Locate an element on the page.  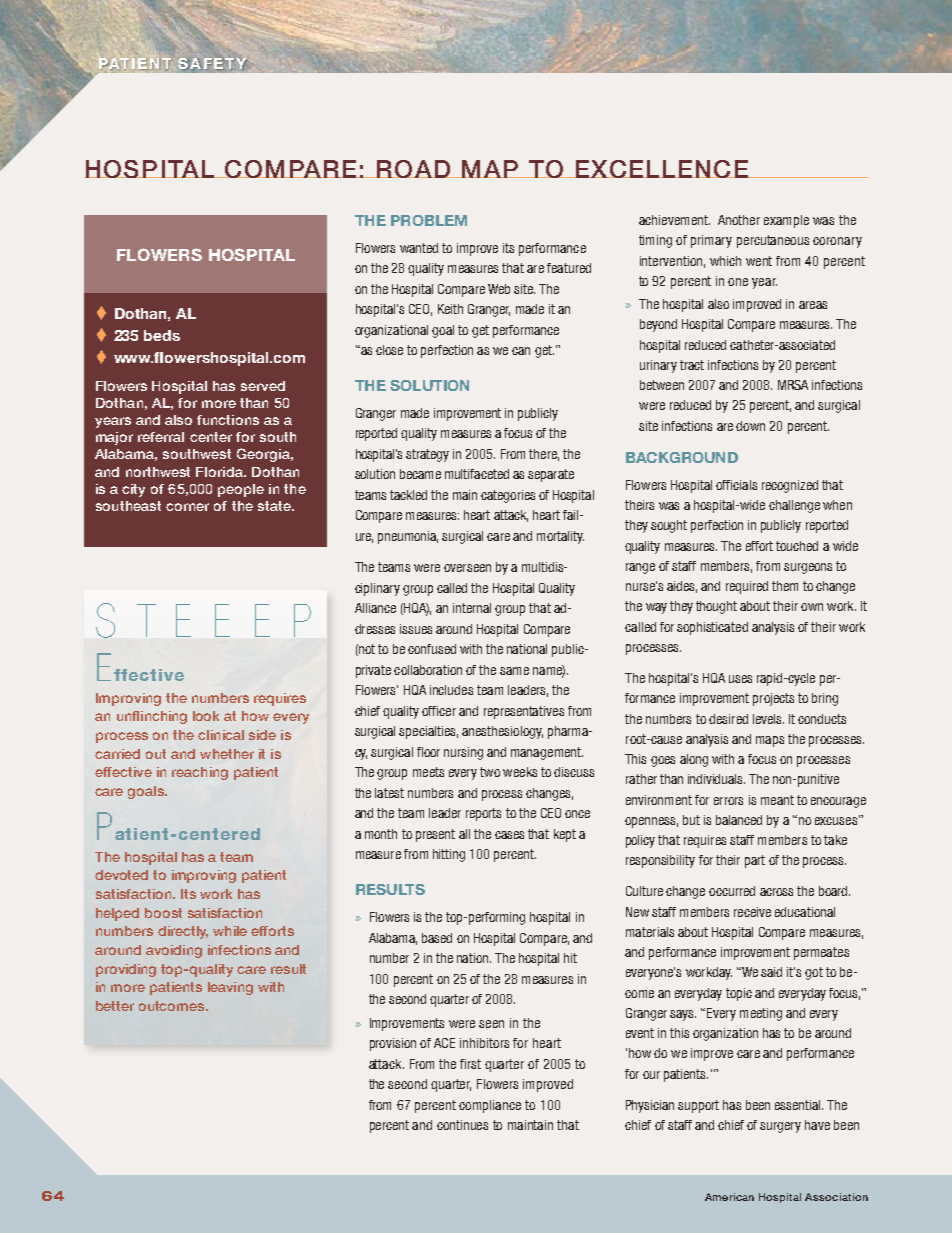
beds is located at coordinates (162, 335).
